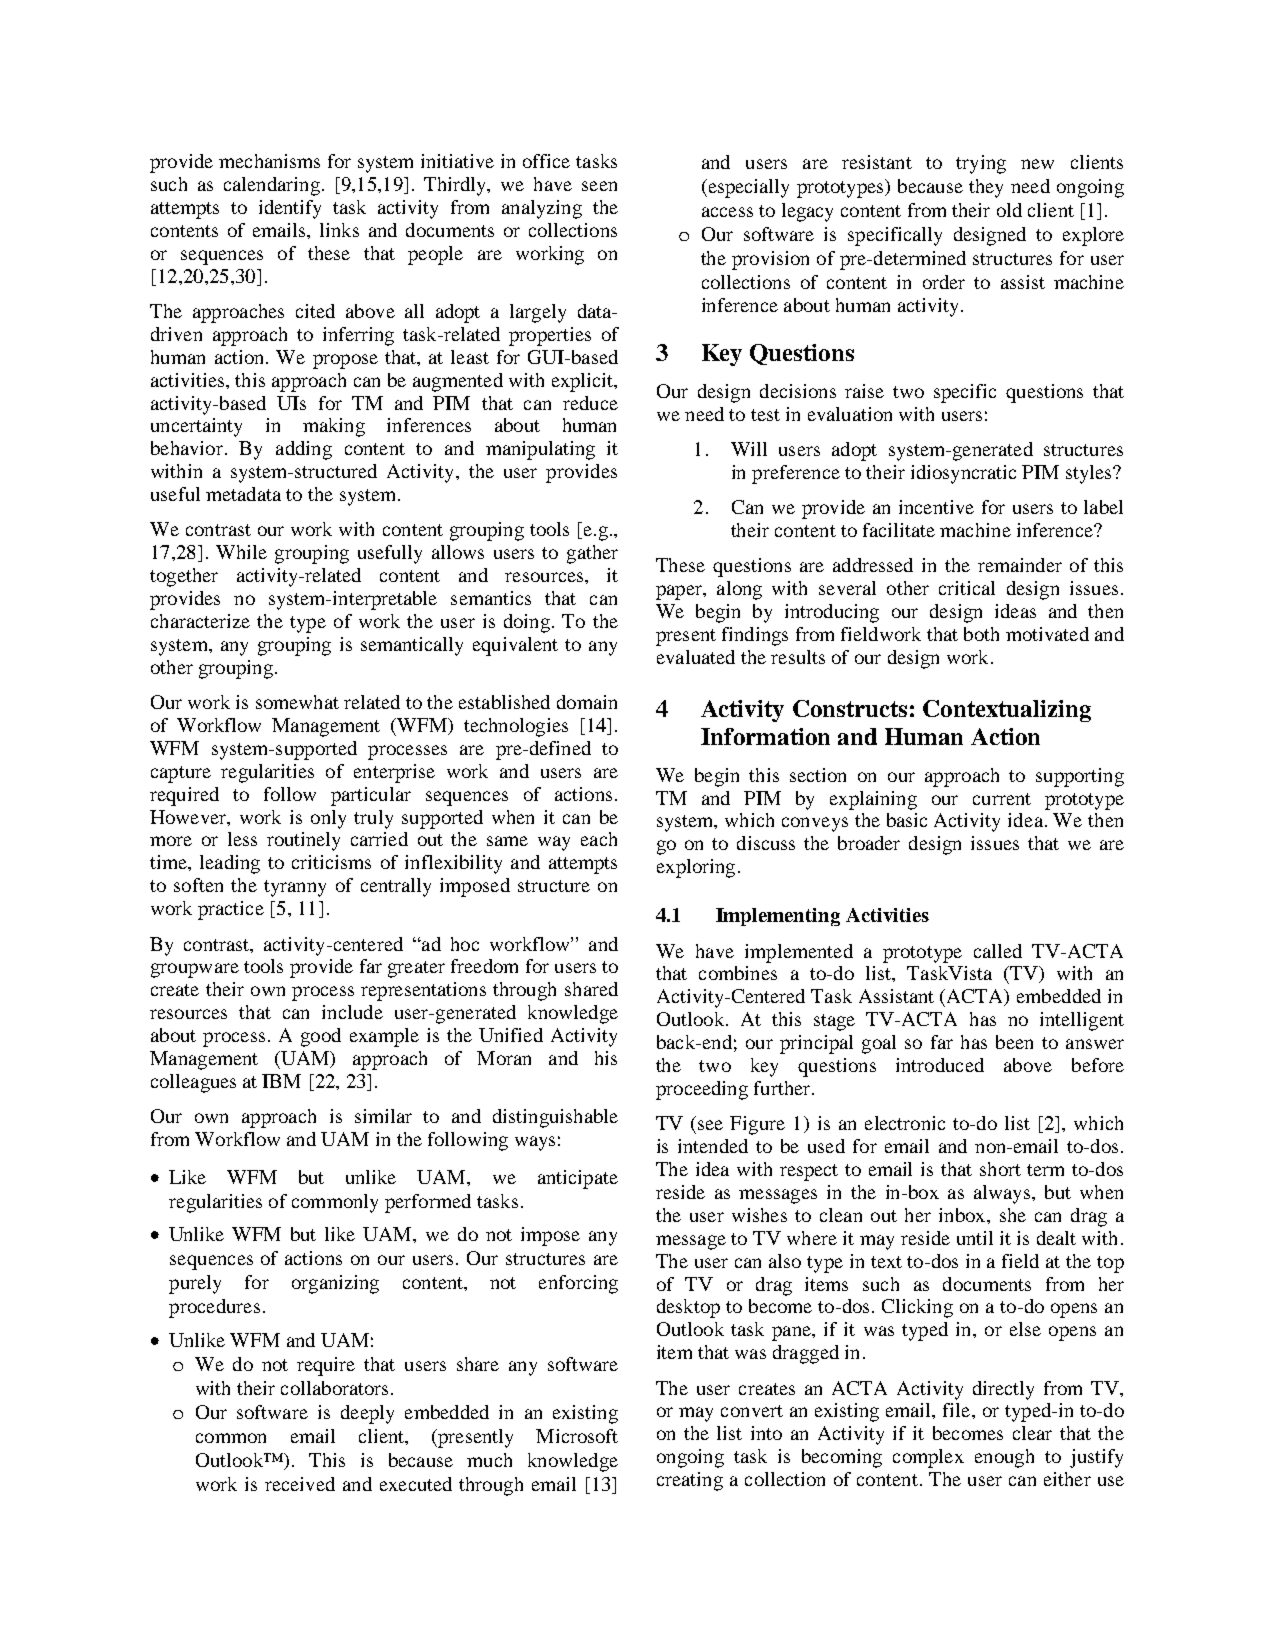 This screenshot has height=1648, width=1274. Describe the element at coordinates (599, 186) in the screenshot. I see `seen` at that location.
